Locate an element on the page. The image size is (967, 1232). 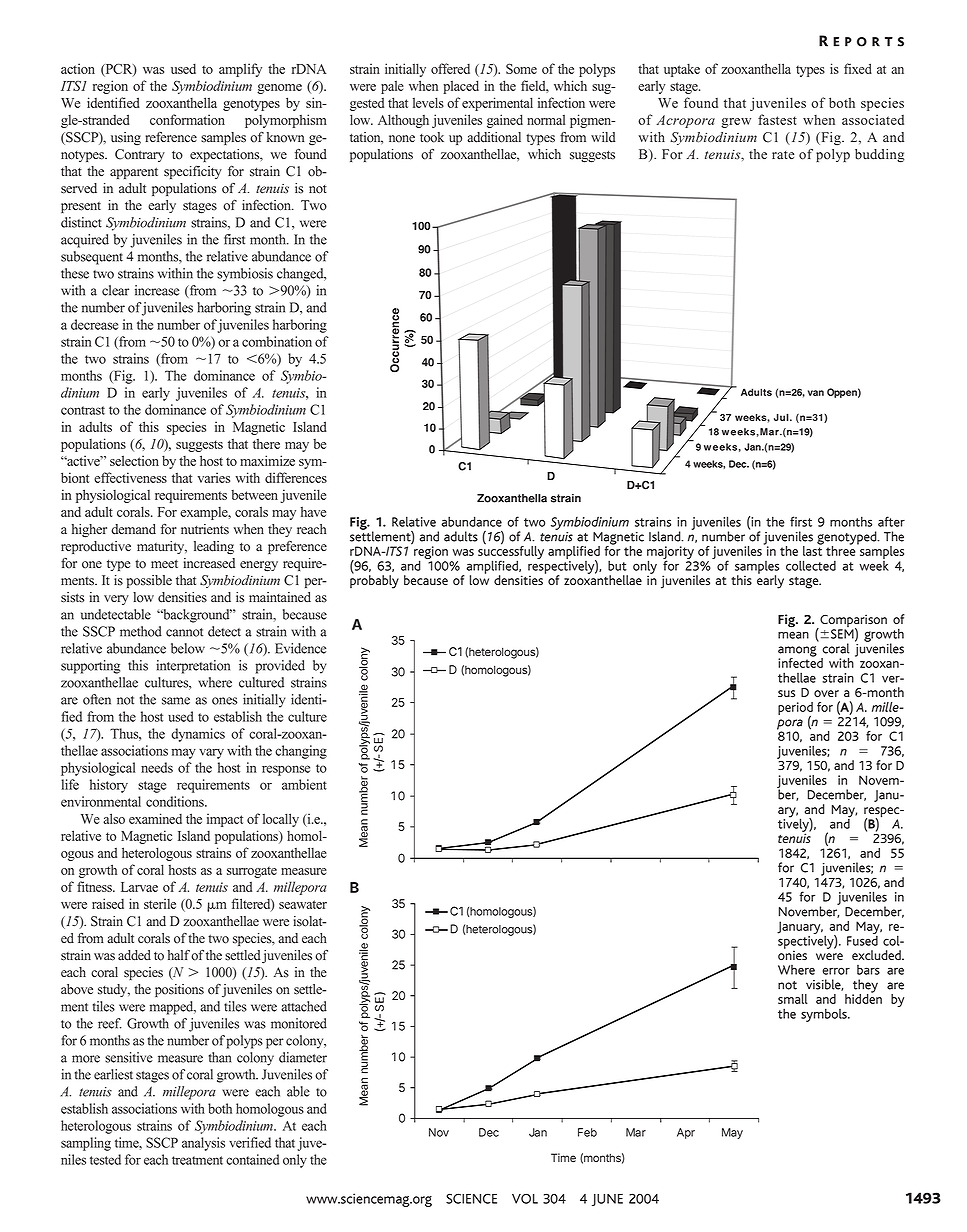
placed is located at coordinates (461, 87).
